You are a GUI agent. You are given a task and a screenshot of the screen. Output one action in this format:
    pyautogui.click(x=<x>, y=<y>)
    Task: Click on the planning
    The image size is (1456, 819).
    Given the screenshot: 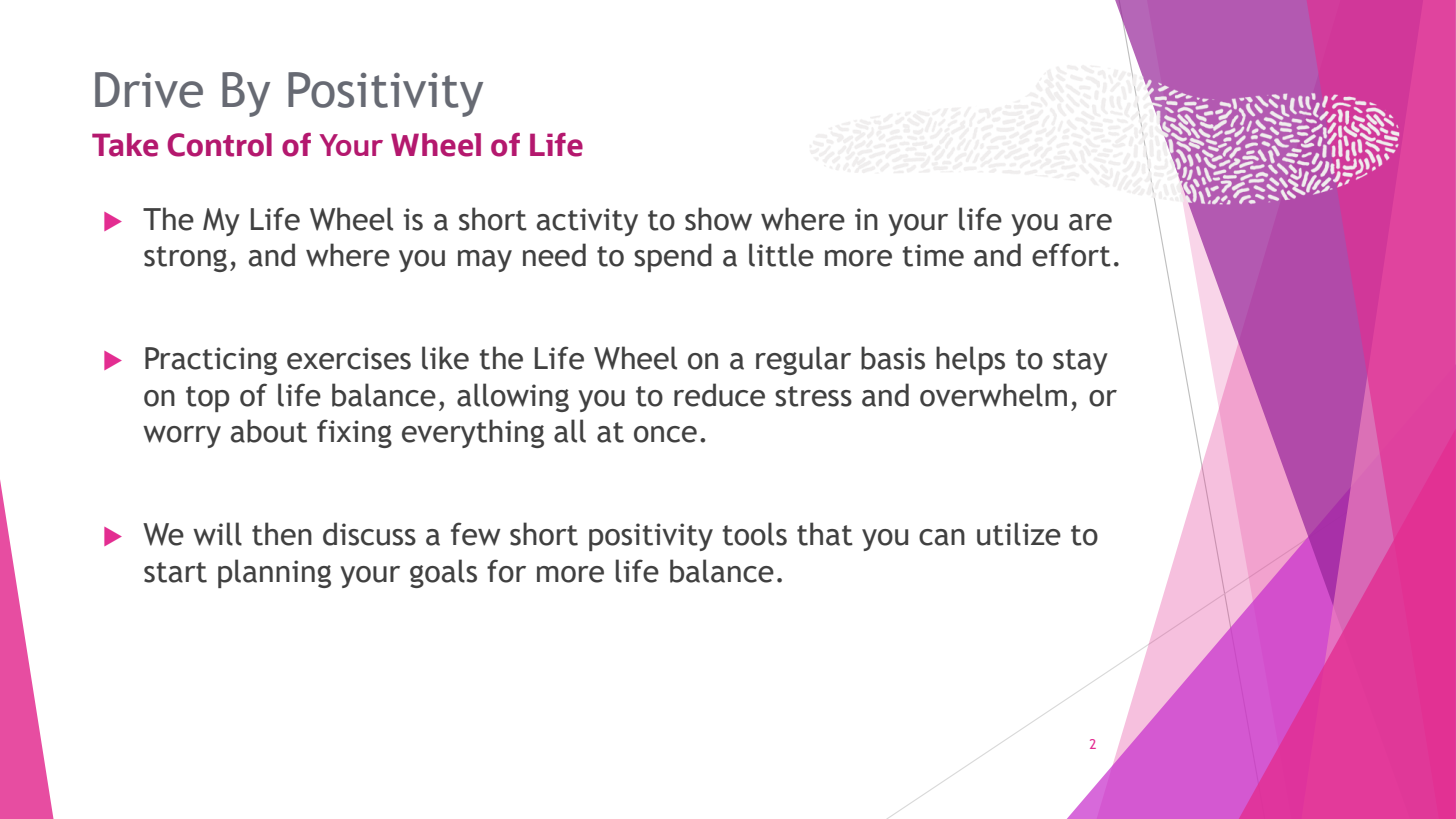 What is the action you would take?
    pyautogui.click(x=274, y=573)
